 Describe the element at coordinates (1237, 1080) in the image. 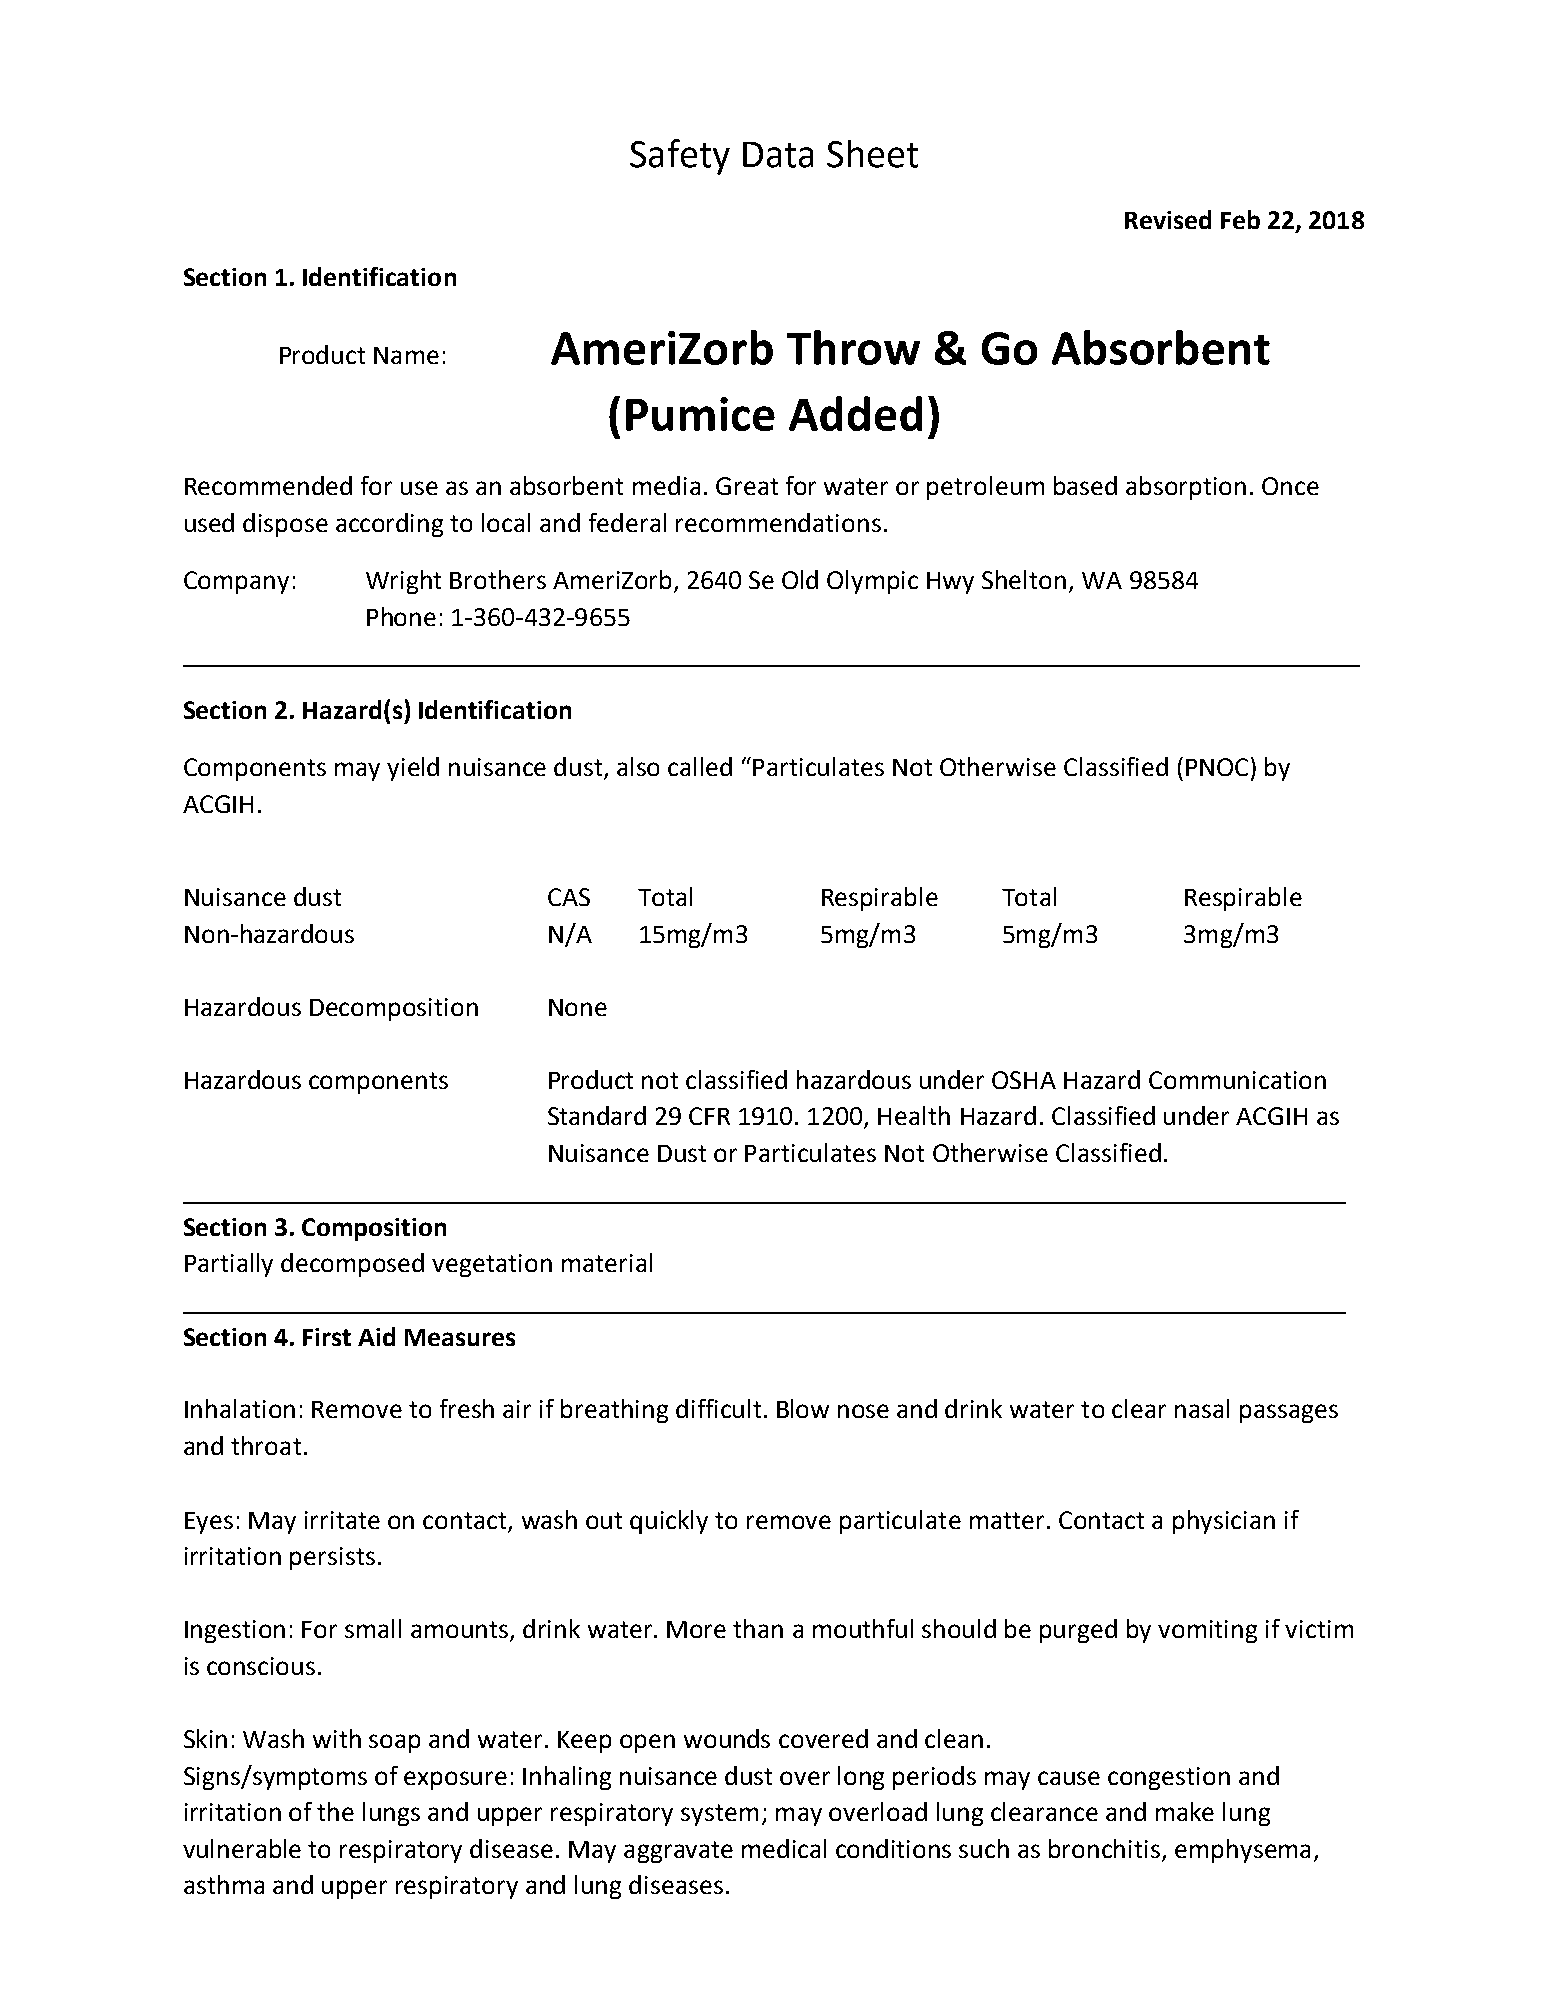

I see `Communication` at that location.
